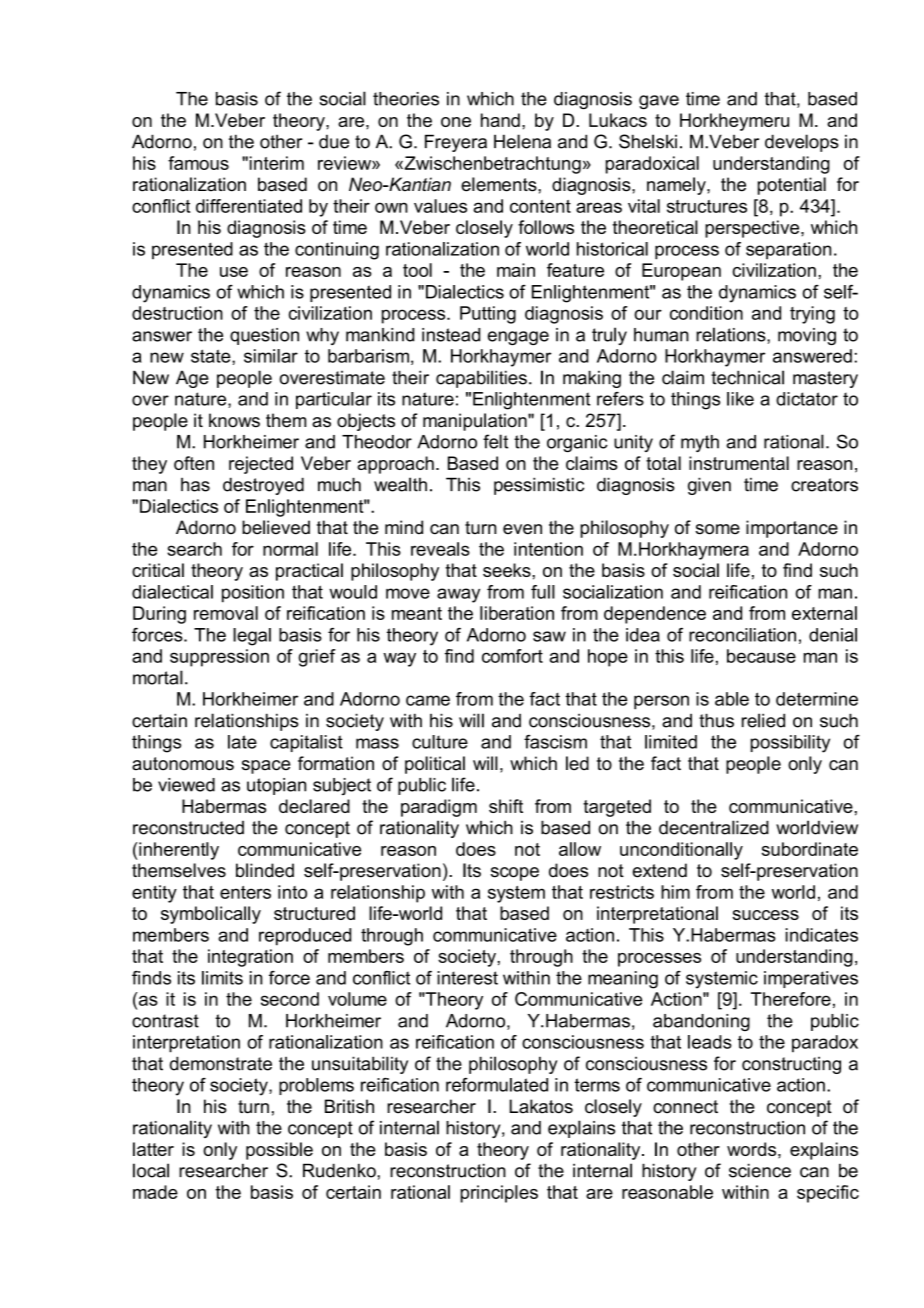 The height and width of the document is (1308, 924). I want to click on comfort, so click(512, 656).
